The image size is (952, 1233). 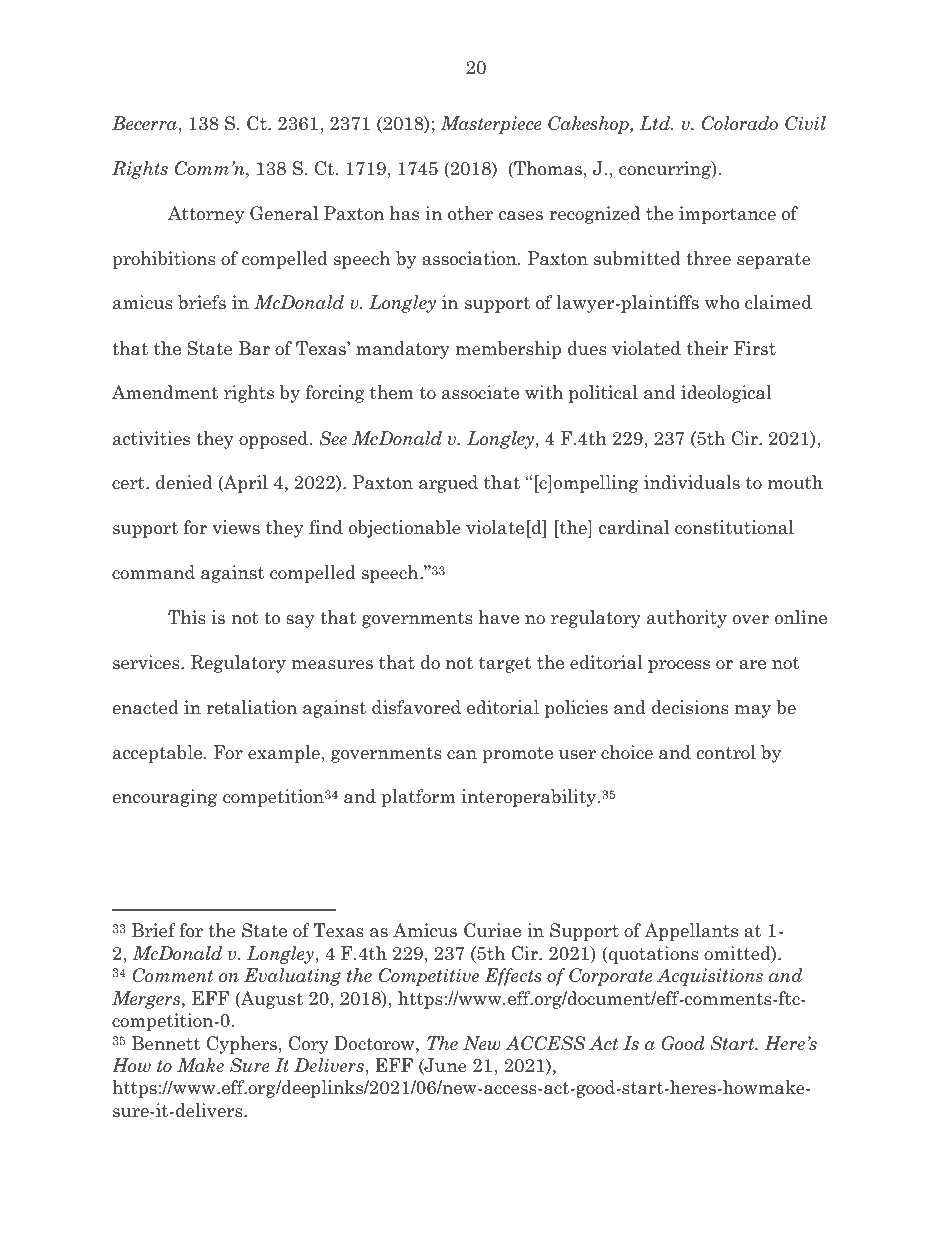 I want to click on Colorado, so click(x=740, y=123).
